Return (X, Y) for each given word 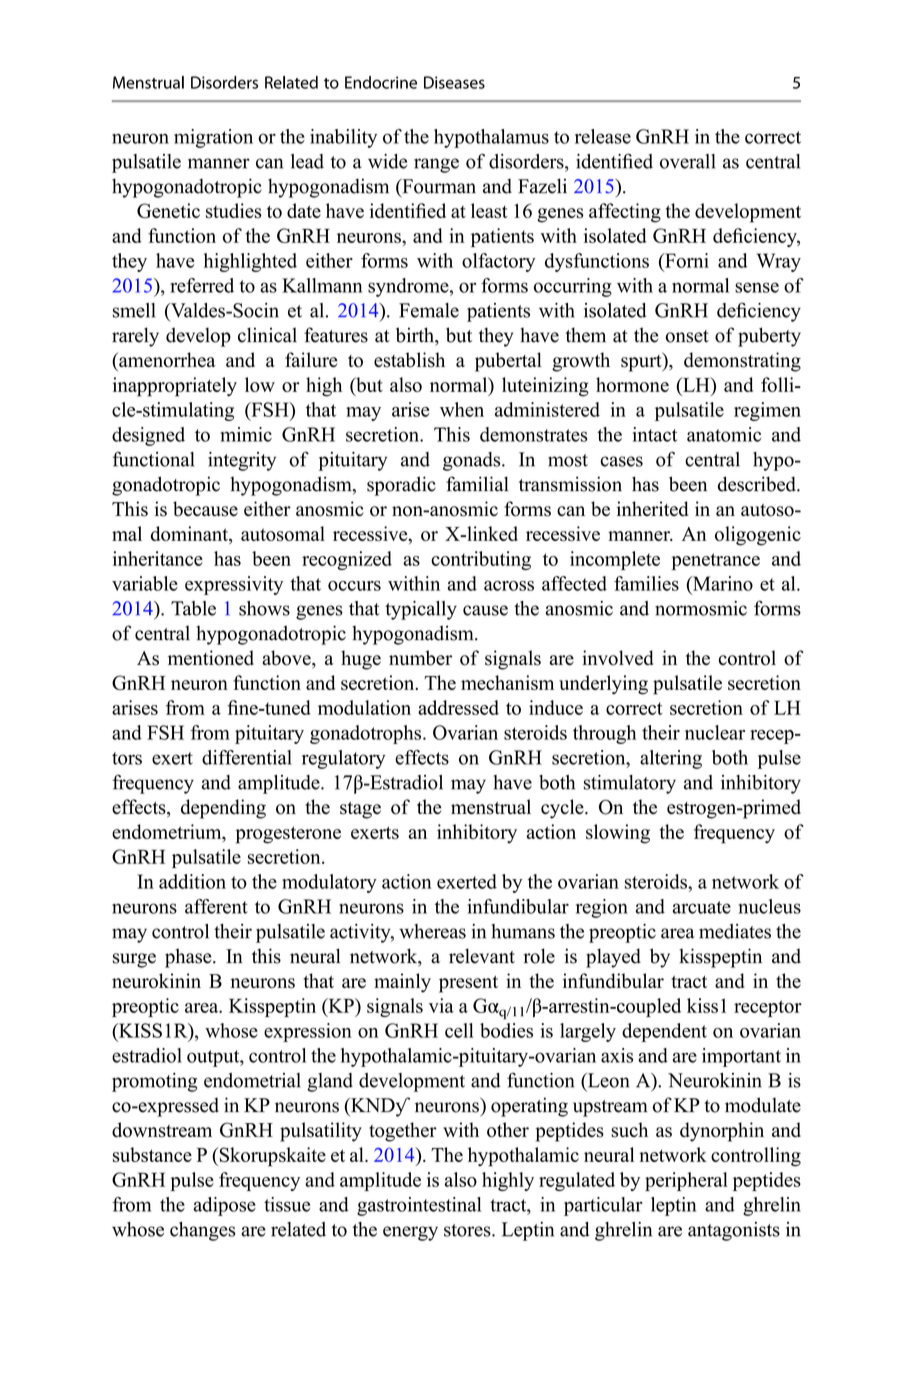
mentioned (211, 658)
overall (687, 161)
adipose (225, 1206)
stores (468, 1230)
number (420, 658)
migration (213, 138)
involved (617, 658)
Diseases (454, 82)
